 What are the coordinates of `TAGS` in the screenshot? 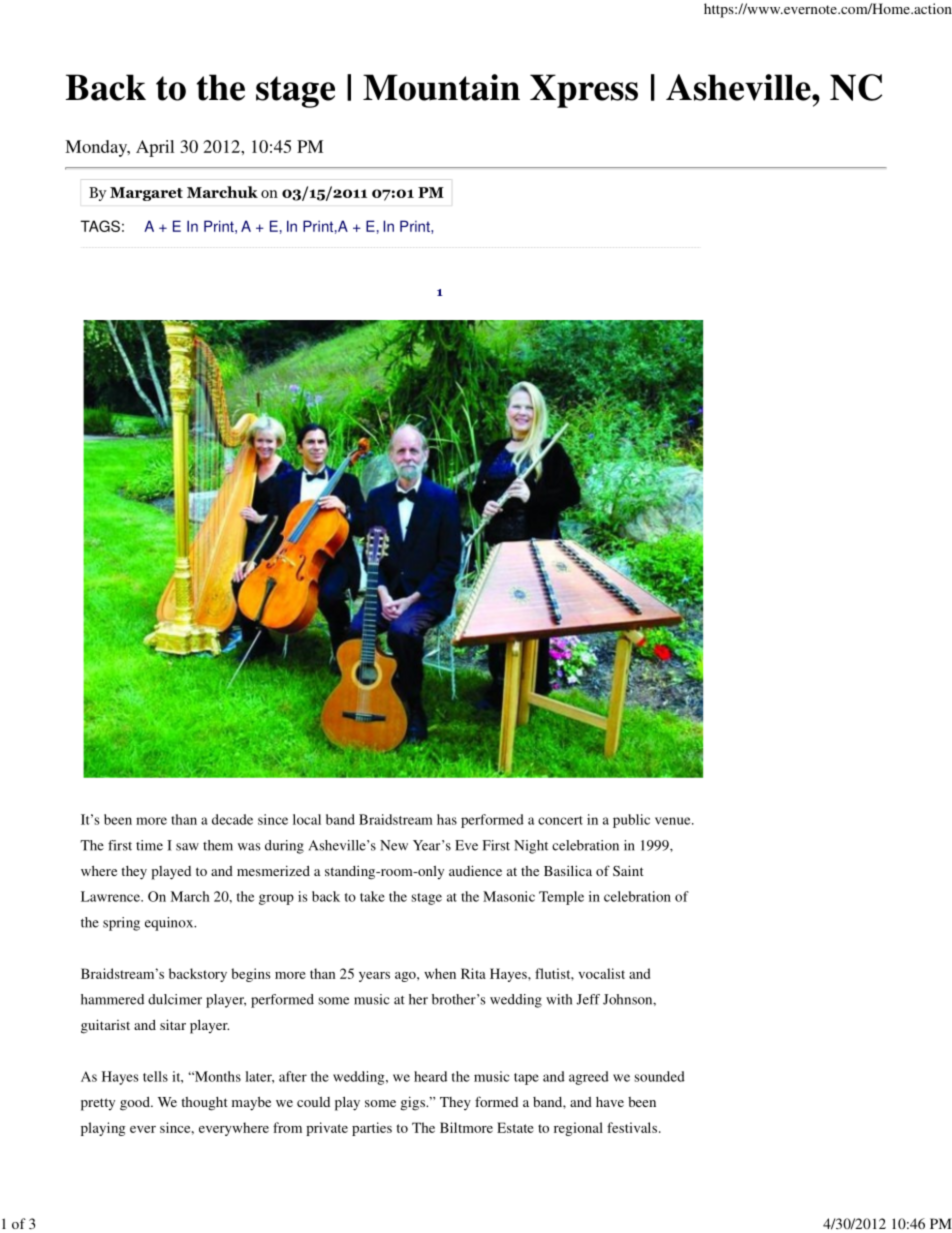 It's located at (100, 226).
